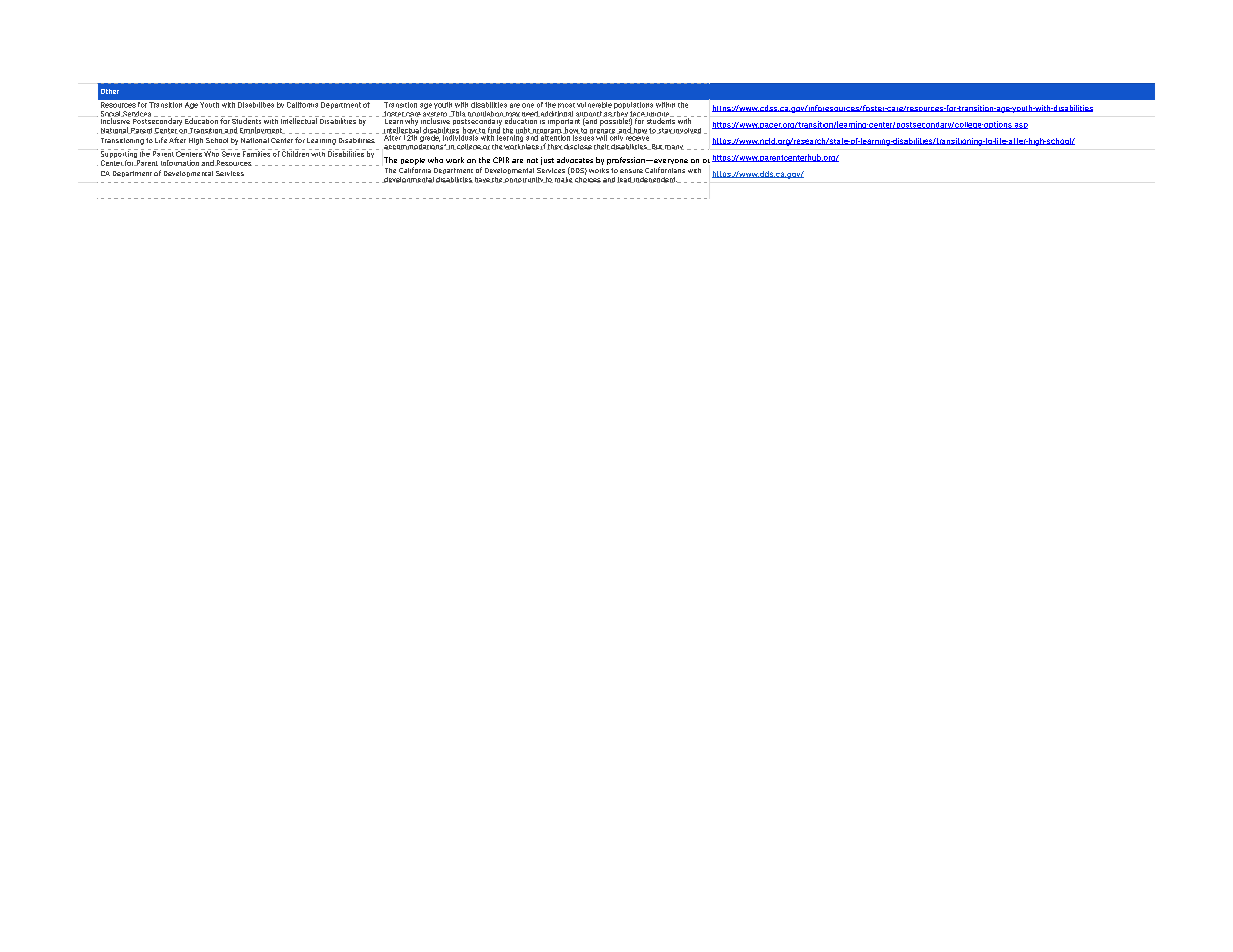  I want to click on individuals, so click(461, 136).
